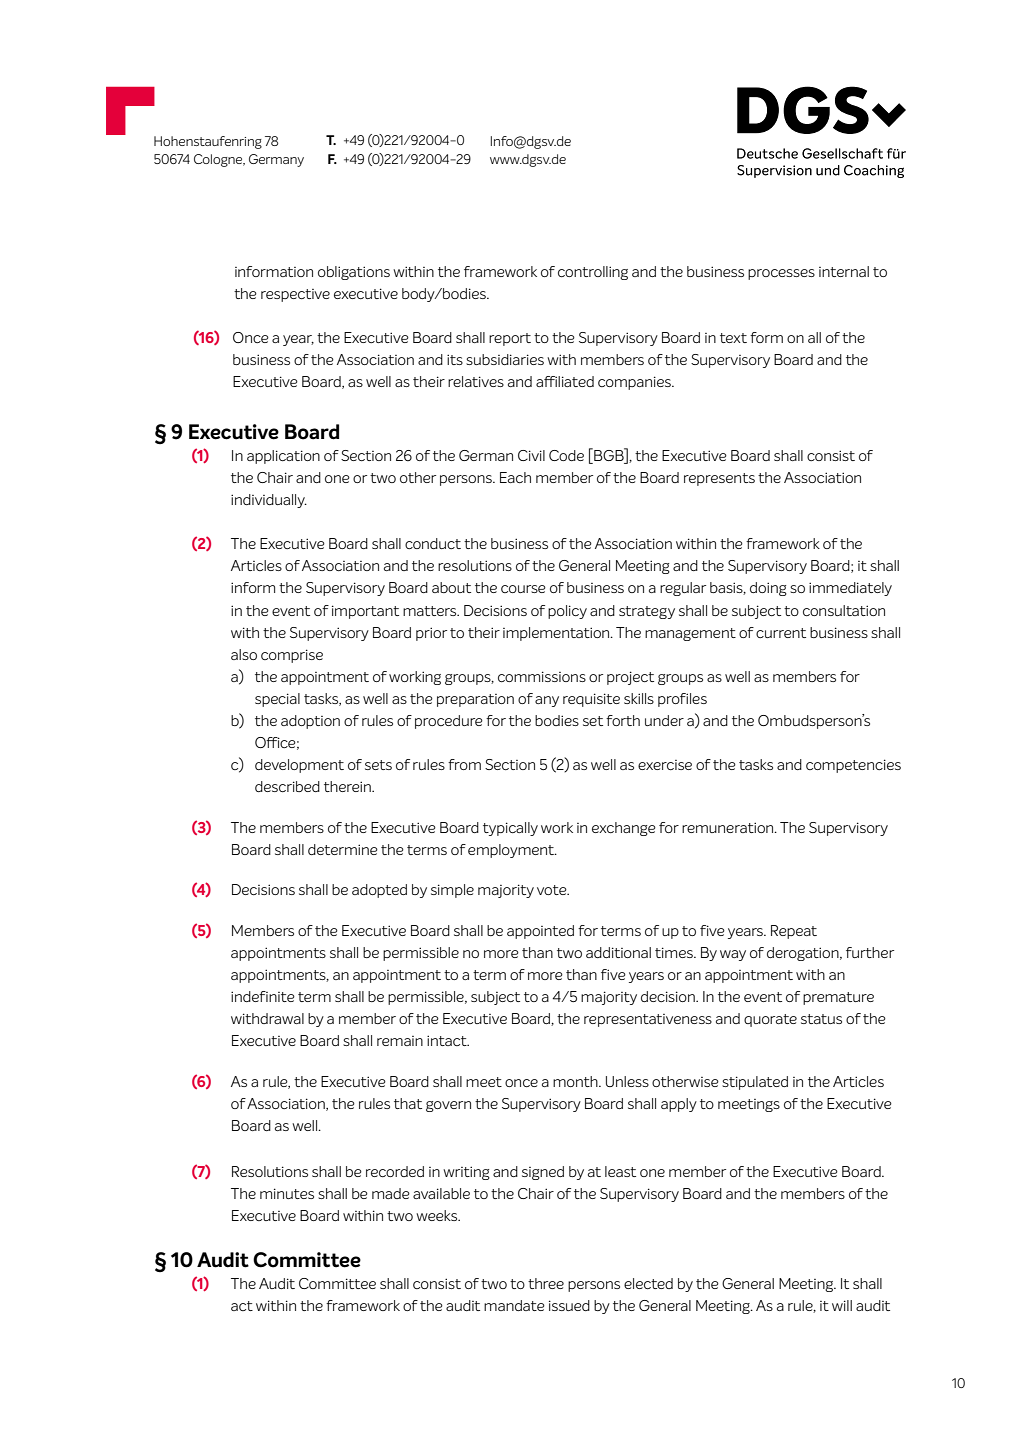  Describe the element at coordinates (287, 1193) in the screenshot. I see `minutes` at that location.
